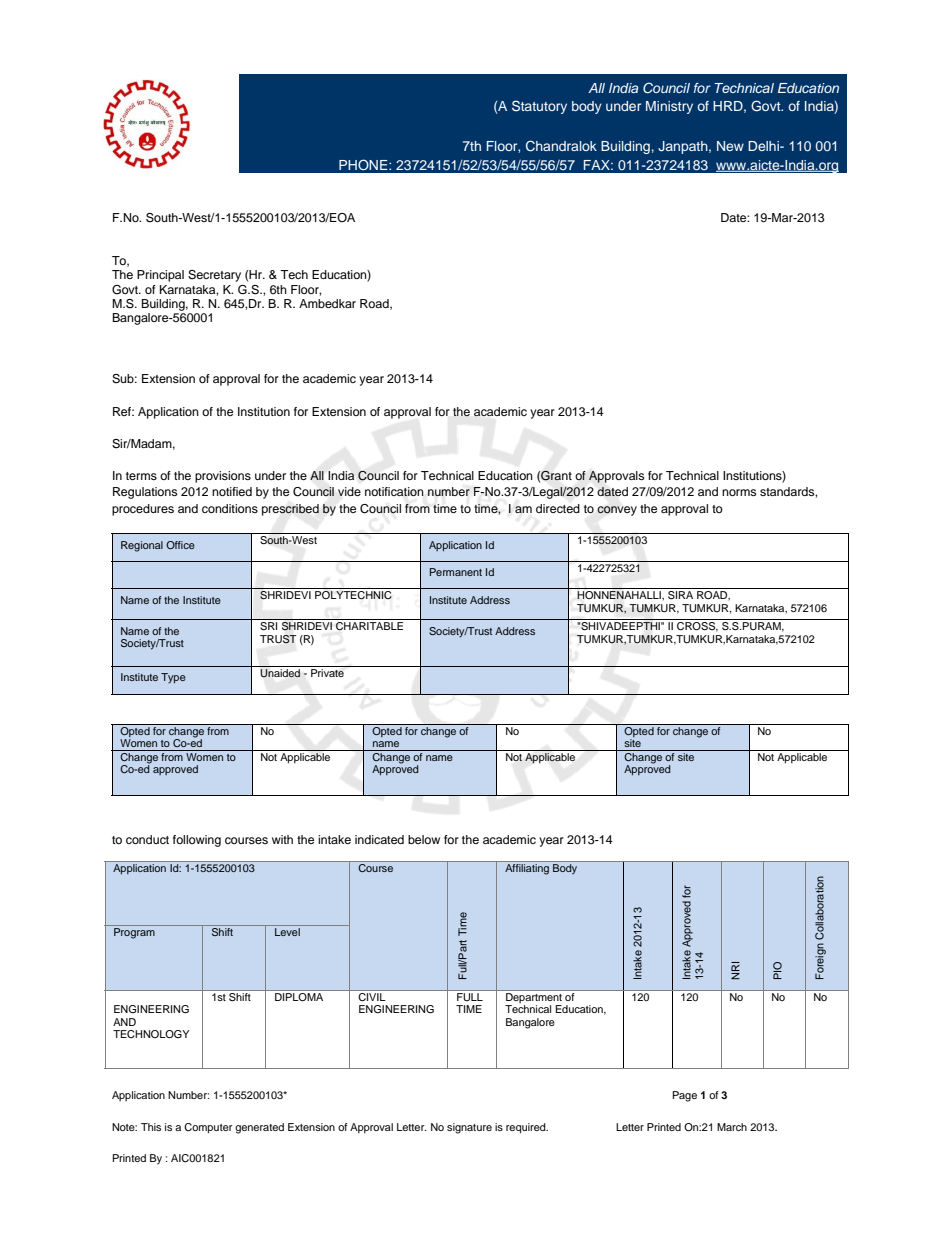 The height and width of the screenshot is (1233, 952). Describe the element at coordinates (456, 572) in the screenshot. I see `Permanent` at that location.
